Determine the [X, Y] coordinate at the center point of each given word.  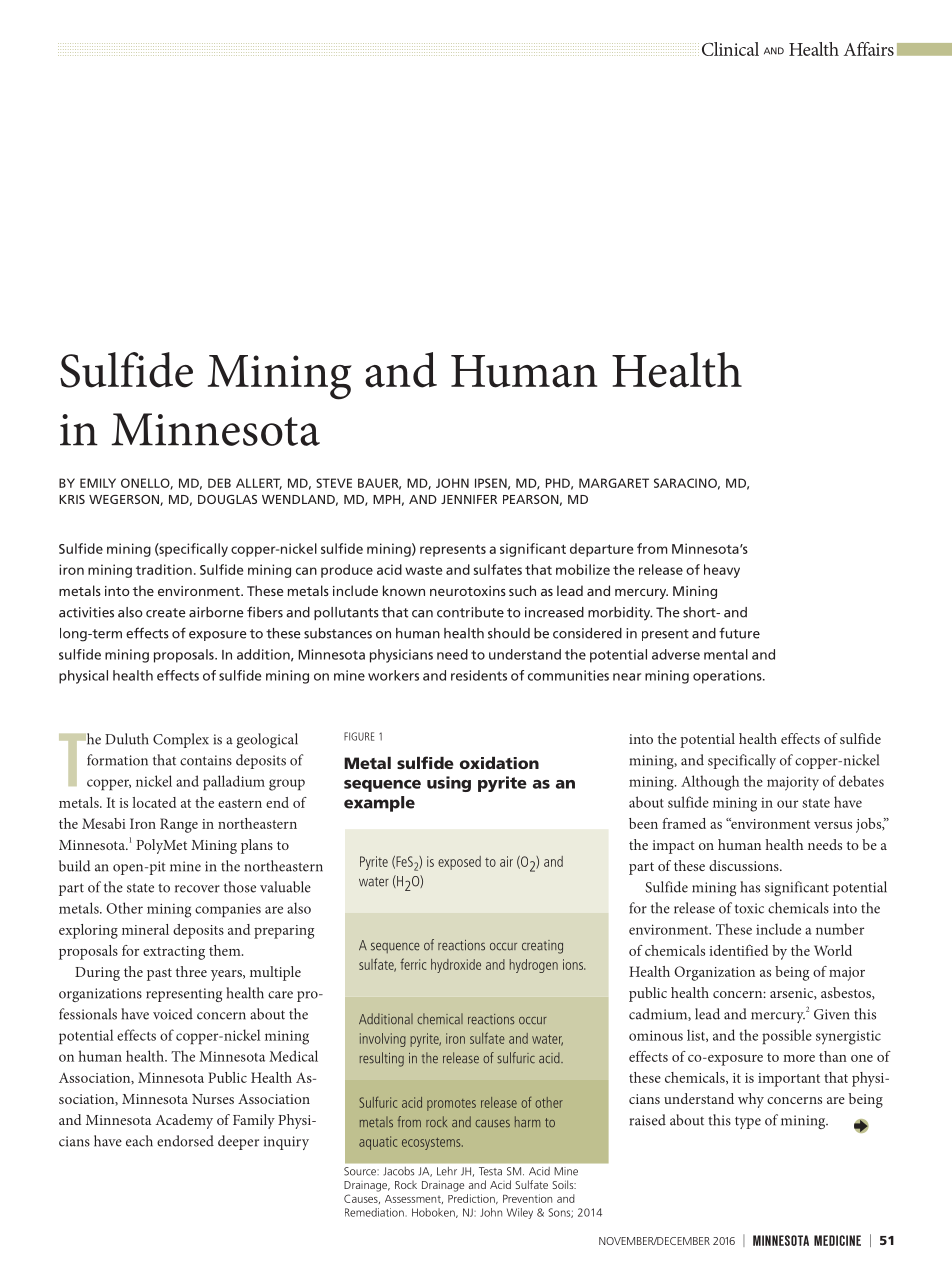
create [166, 613]
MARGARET [614, 483]
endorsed [185, 1141]
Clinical [730, 49]
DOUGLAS [227, 499]
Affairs [869, 49]
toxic [749, 908]
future [739, 633]
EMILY [98, 483]
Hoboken [434, 1213]
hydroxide [456, 966]
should [509, 633]
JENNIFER [469, 499]
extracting [174, 953]
